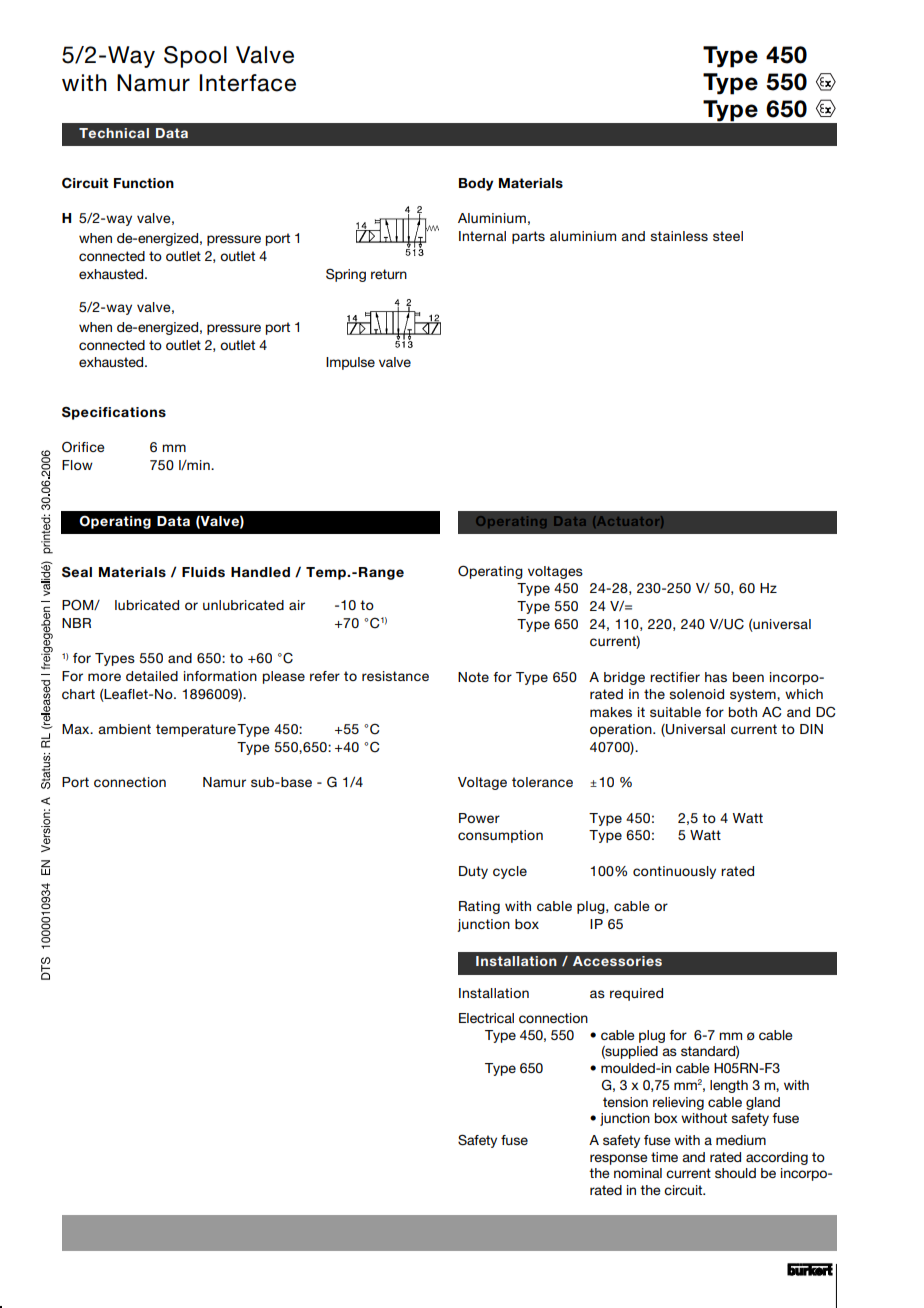  What do you see at coordinates (716, 677) in the page?
I see `has` at bounding box center [716, 677].
